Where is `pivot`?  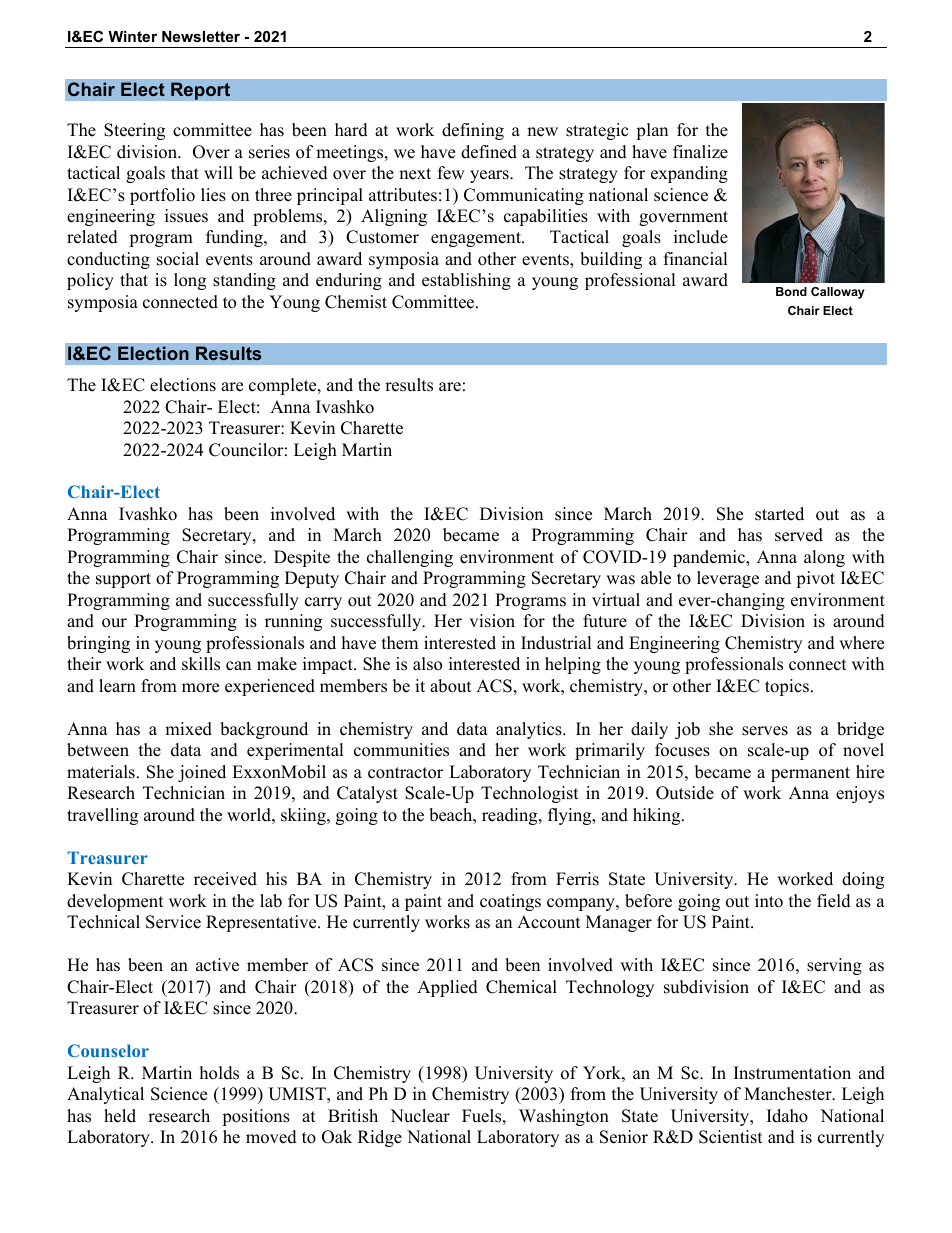
pivot is located at coordinates (815, 579).
